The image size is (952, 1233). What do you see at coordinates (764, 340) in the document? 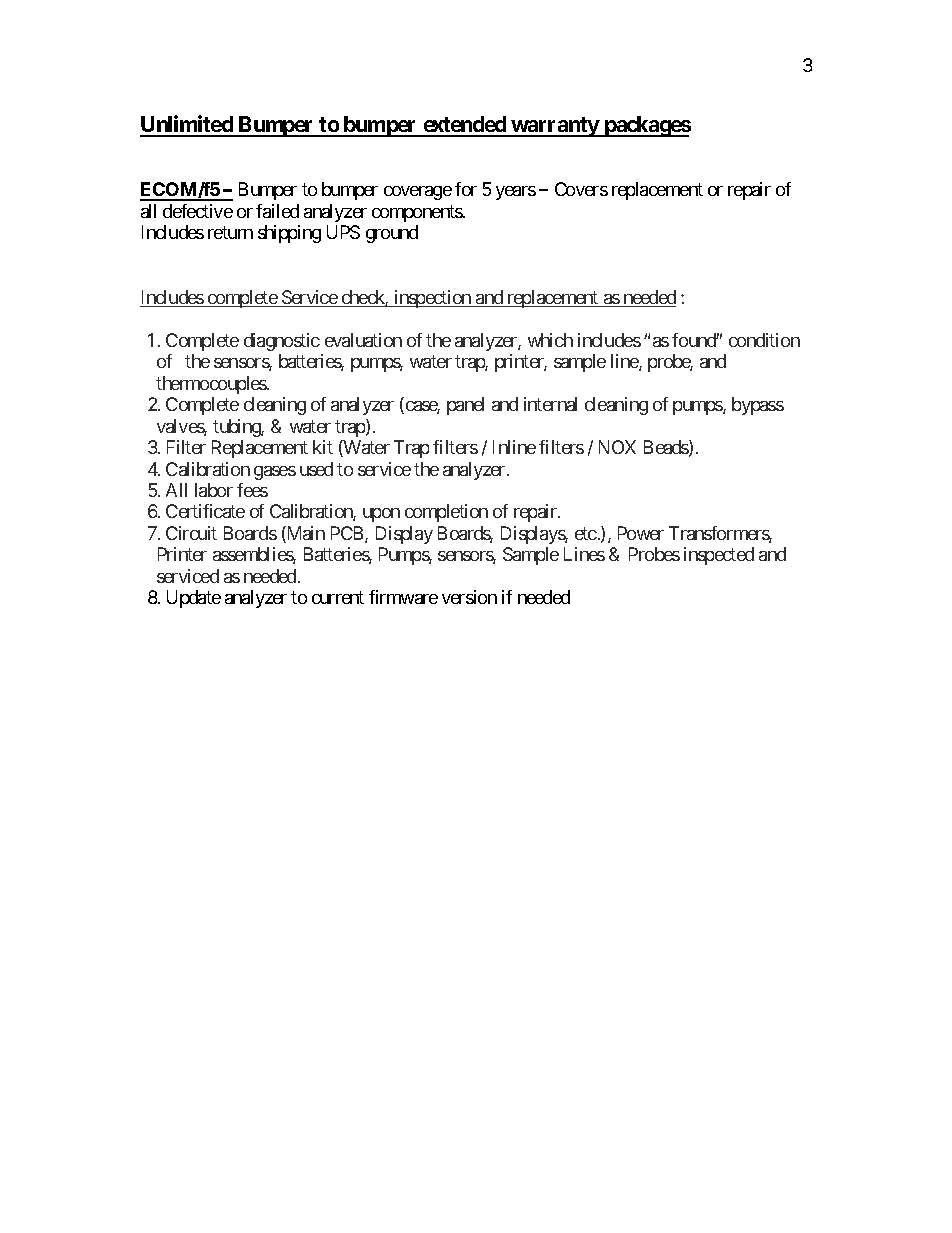
I see `condition` at bounding box center [764, 340].
